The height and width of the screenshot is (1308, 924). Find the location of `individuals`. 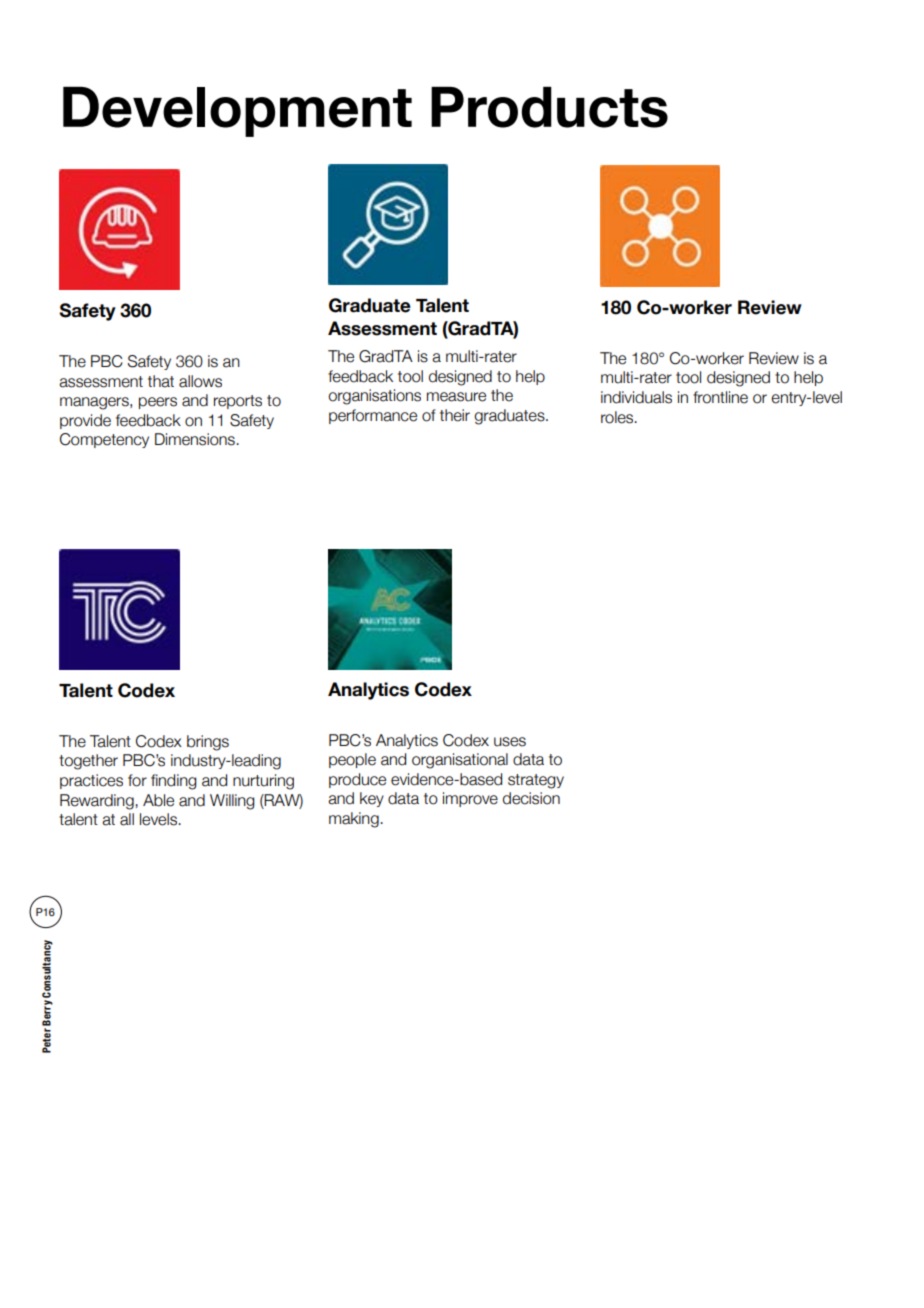

individuals is located at coordinates (636, 397).
